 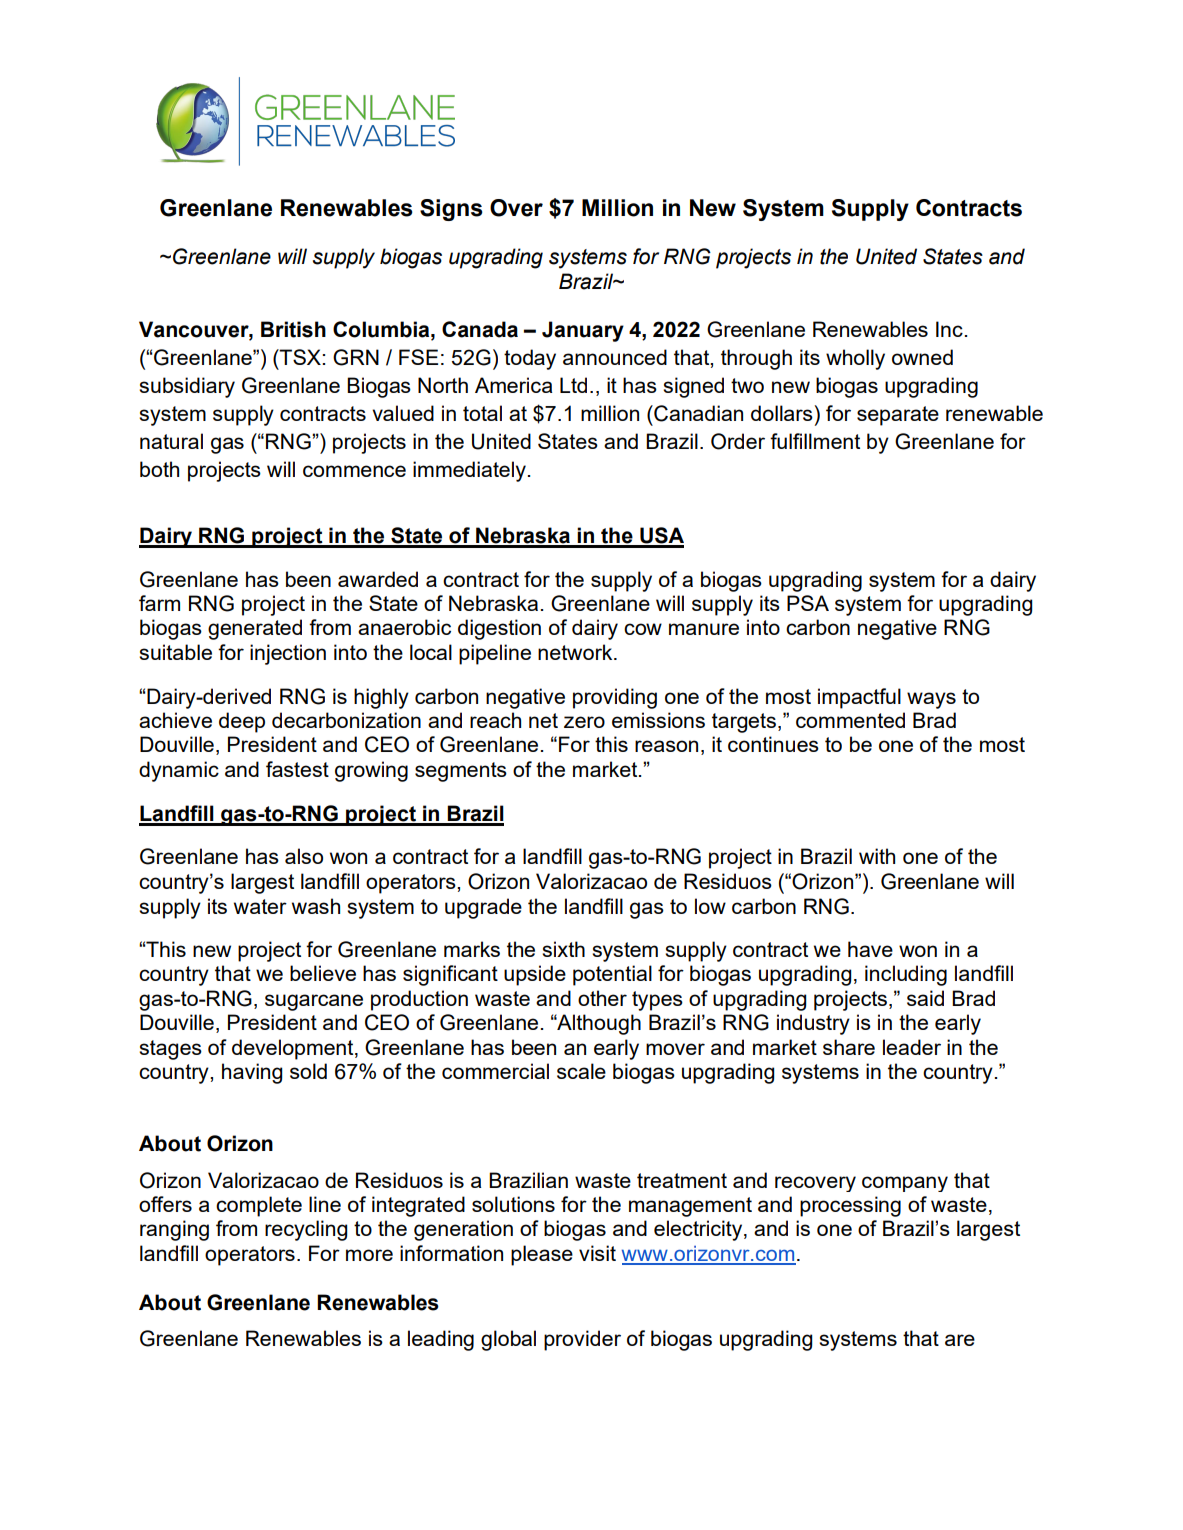 I want to click on Signs, so click(x=451, y=210).
